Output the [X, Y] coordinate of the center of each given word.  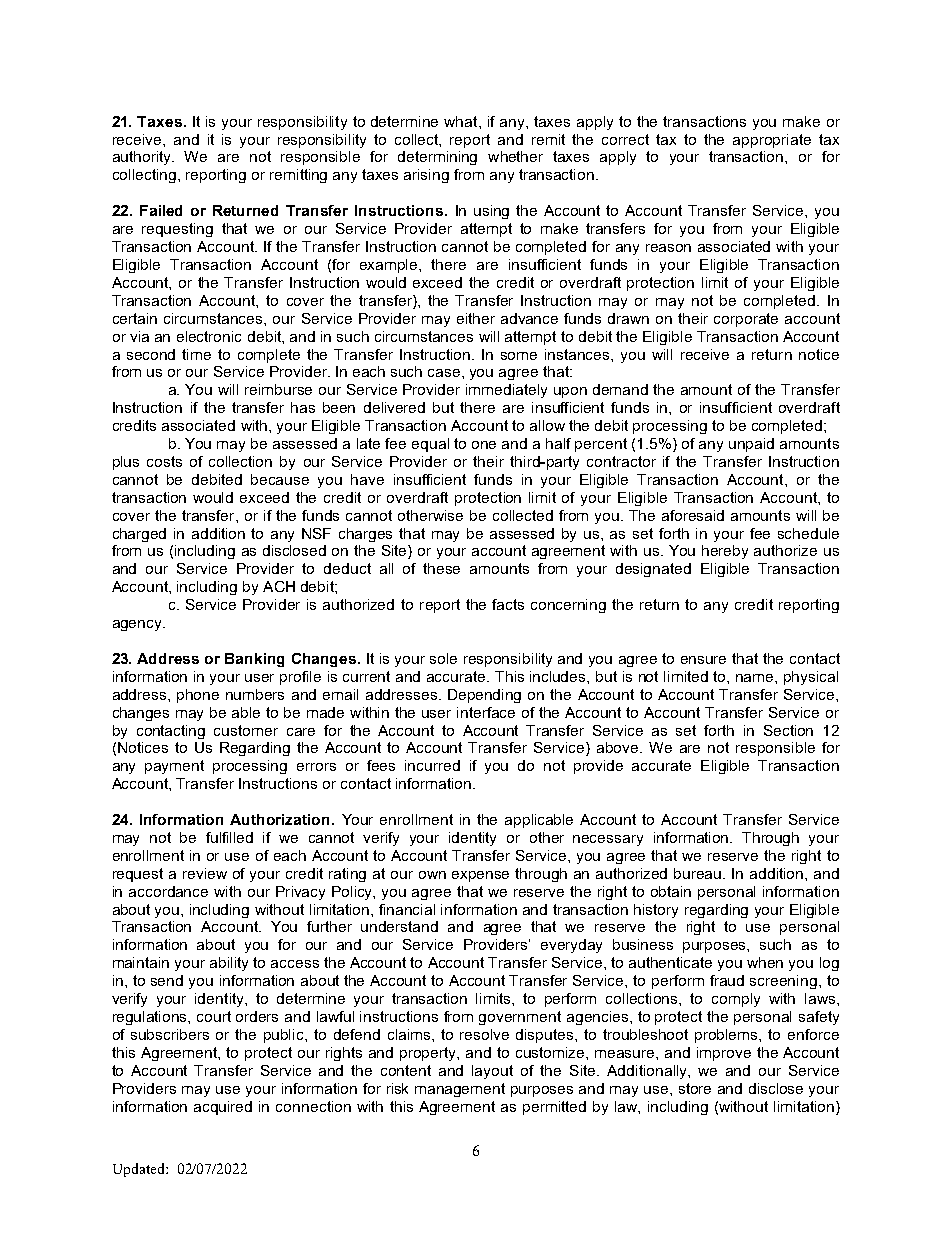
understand [399, 926]
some [519, 356]
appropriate [772, 141]
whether [515, 156]
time [196, 354]
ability [229, 964]
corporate [746, 320]
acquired [223, 1108]
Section [788, 730]
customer [246, 730]
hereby [725, 552]
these [441, 568]
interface [486, 712]
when [765, 962]
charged [139, 535]
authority [143, 158]
